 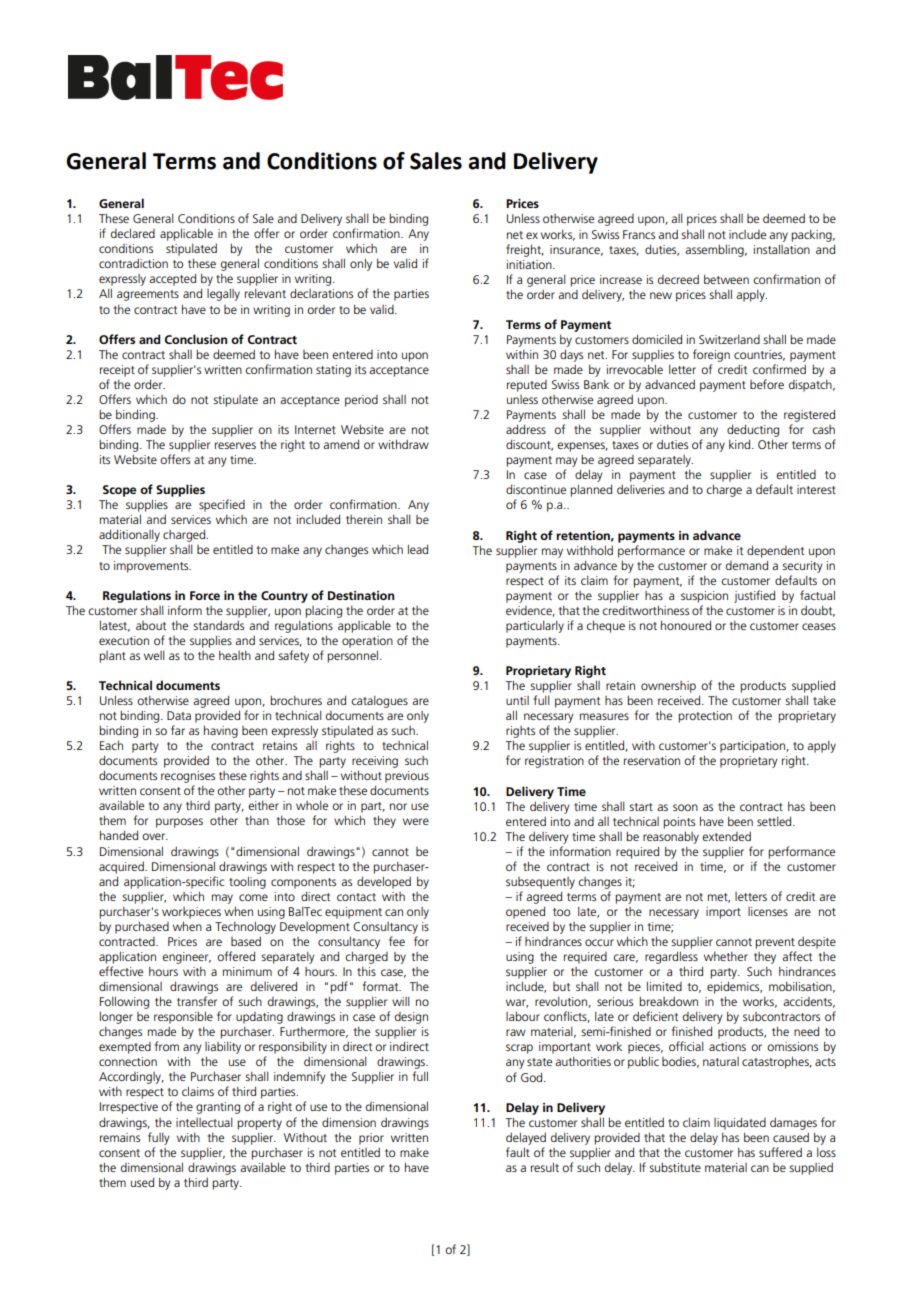 I want to click on initiation, so click(x=530, y=264).
